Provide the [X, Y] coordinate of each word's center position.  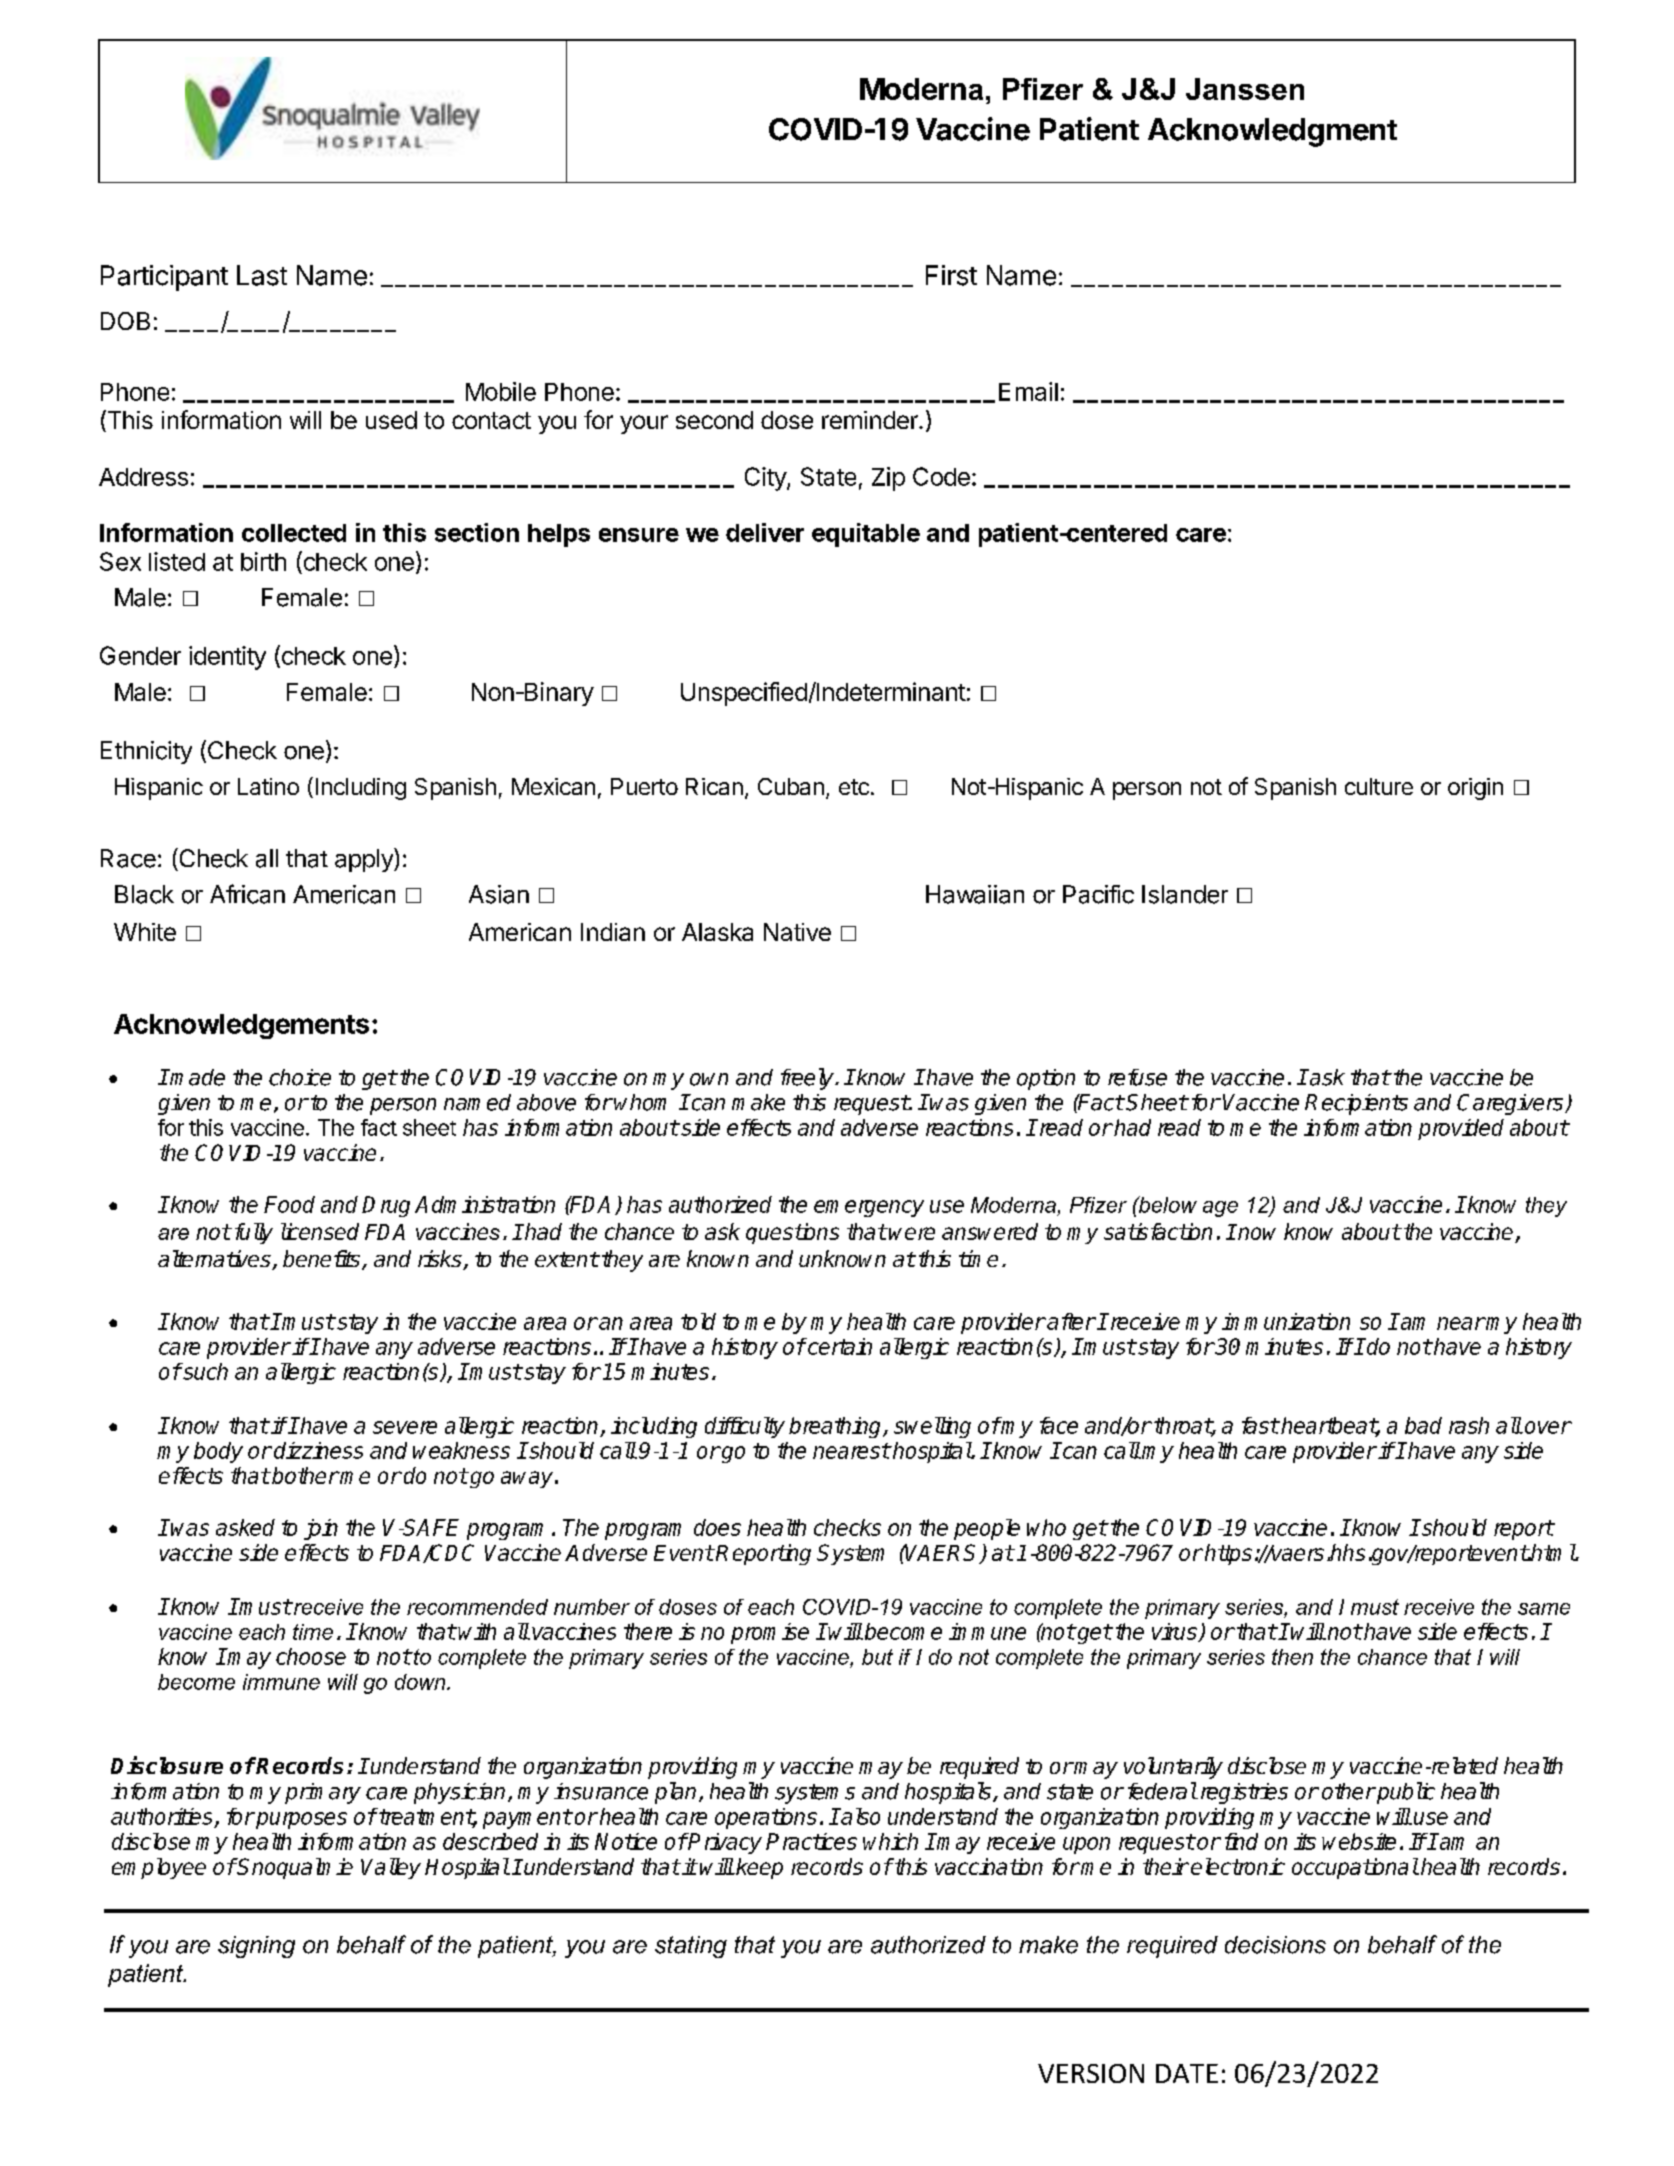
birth [263, 561]
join [321, 1529]
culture [1379, 786]
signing [256, 1947]
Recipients [1356, 1104]
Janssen [1245, 89]
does [717, 1527]
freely [808, 1079]
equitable [866, 535]
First [951, 275]
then [1292, 1657]
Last [262, 275]
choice [300, 1077]
